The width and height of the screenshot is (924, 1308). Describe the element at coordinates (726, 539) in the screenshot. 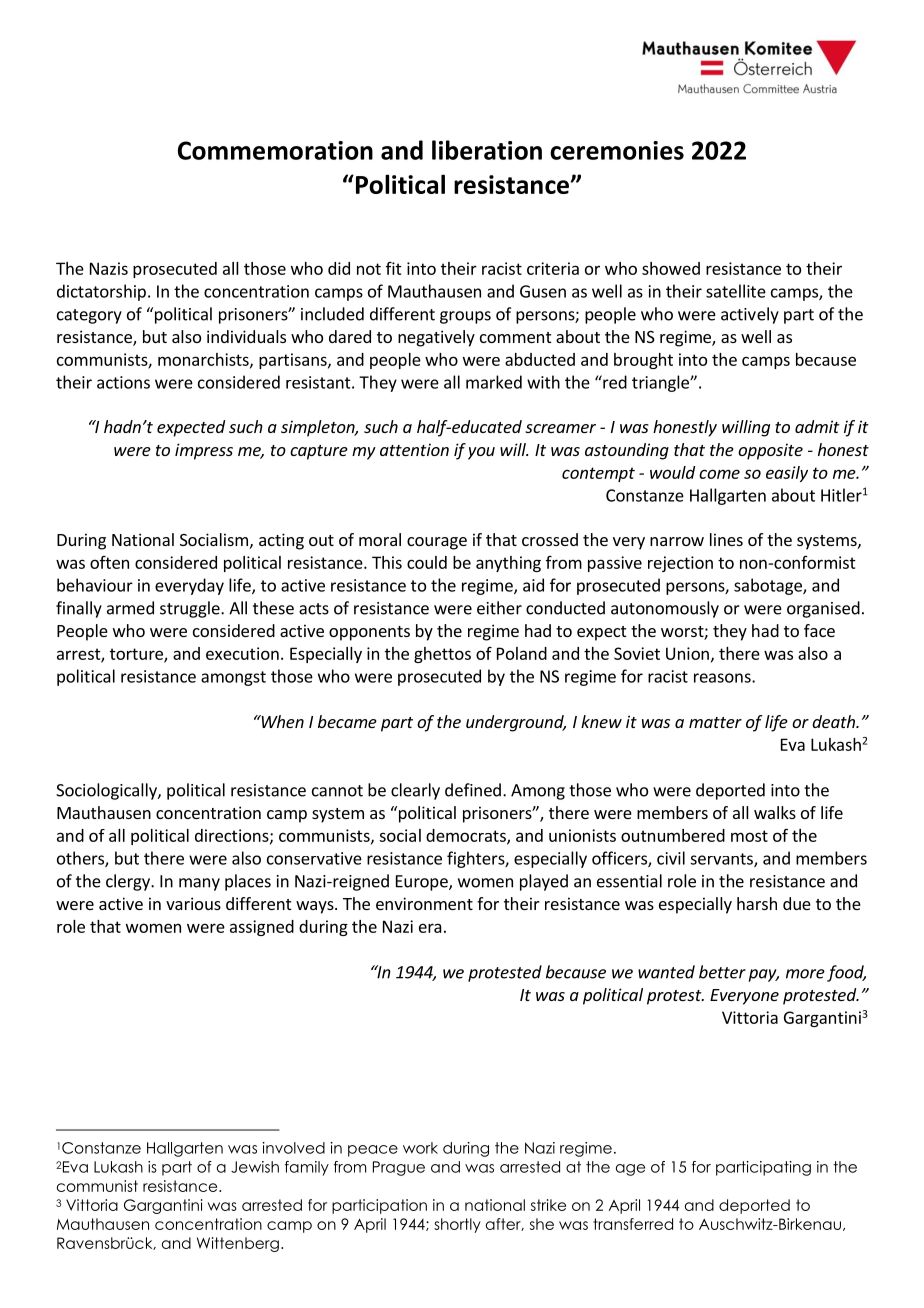

I see `lines` at that location.
